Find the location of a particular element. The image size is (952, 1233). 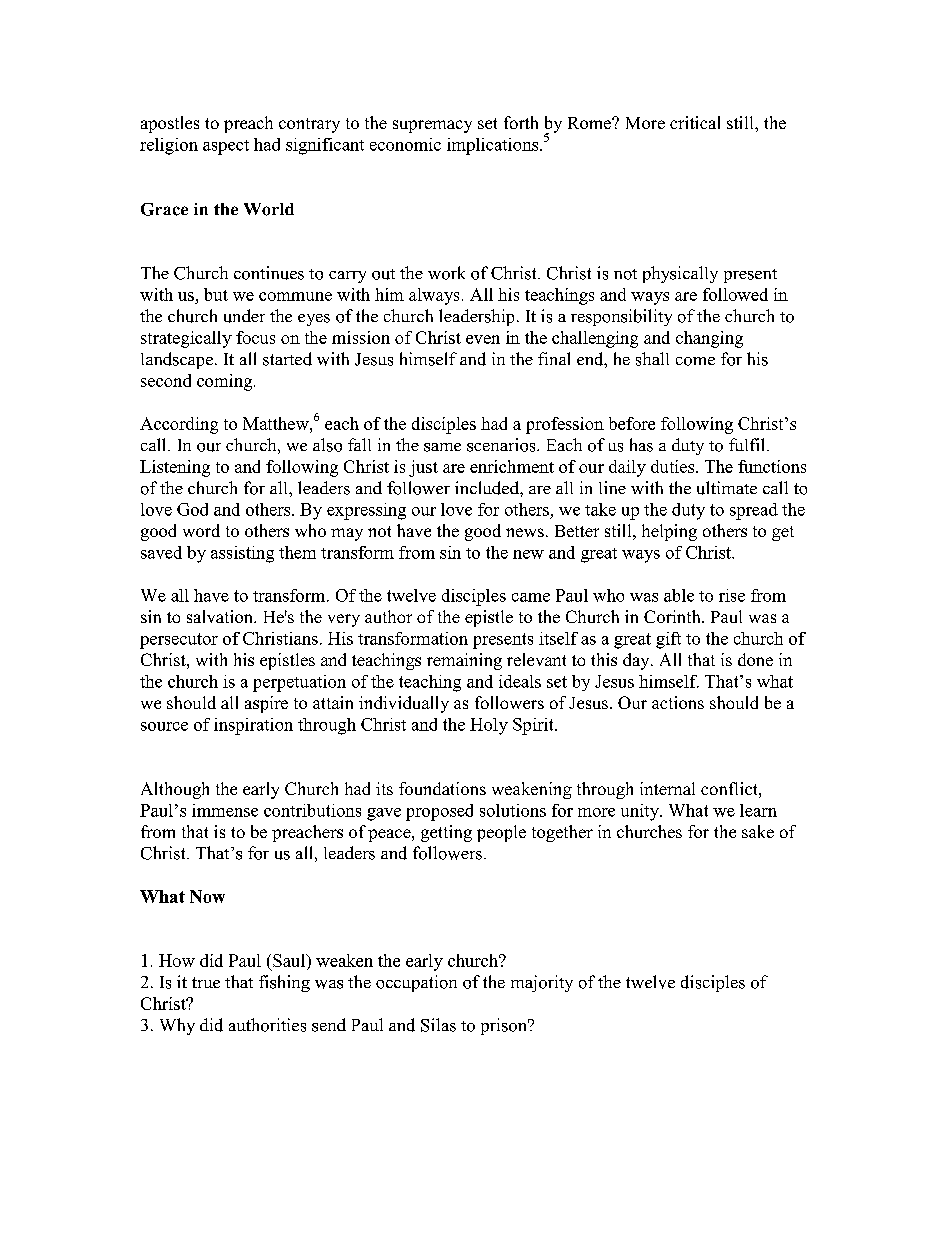

majority is located at coordinates (542, 983).
